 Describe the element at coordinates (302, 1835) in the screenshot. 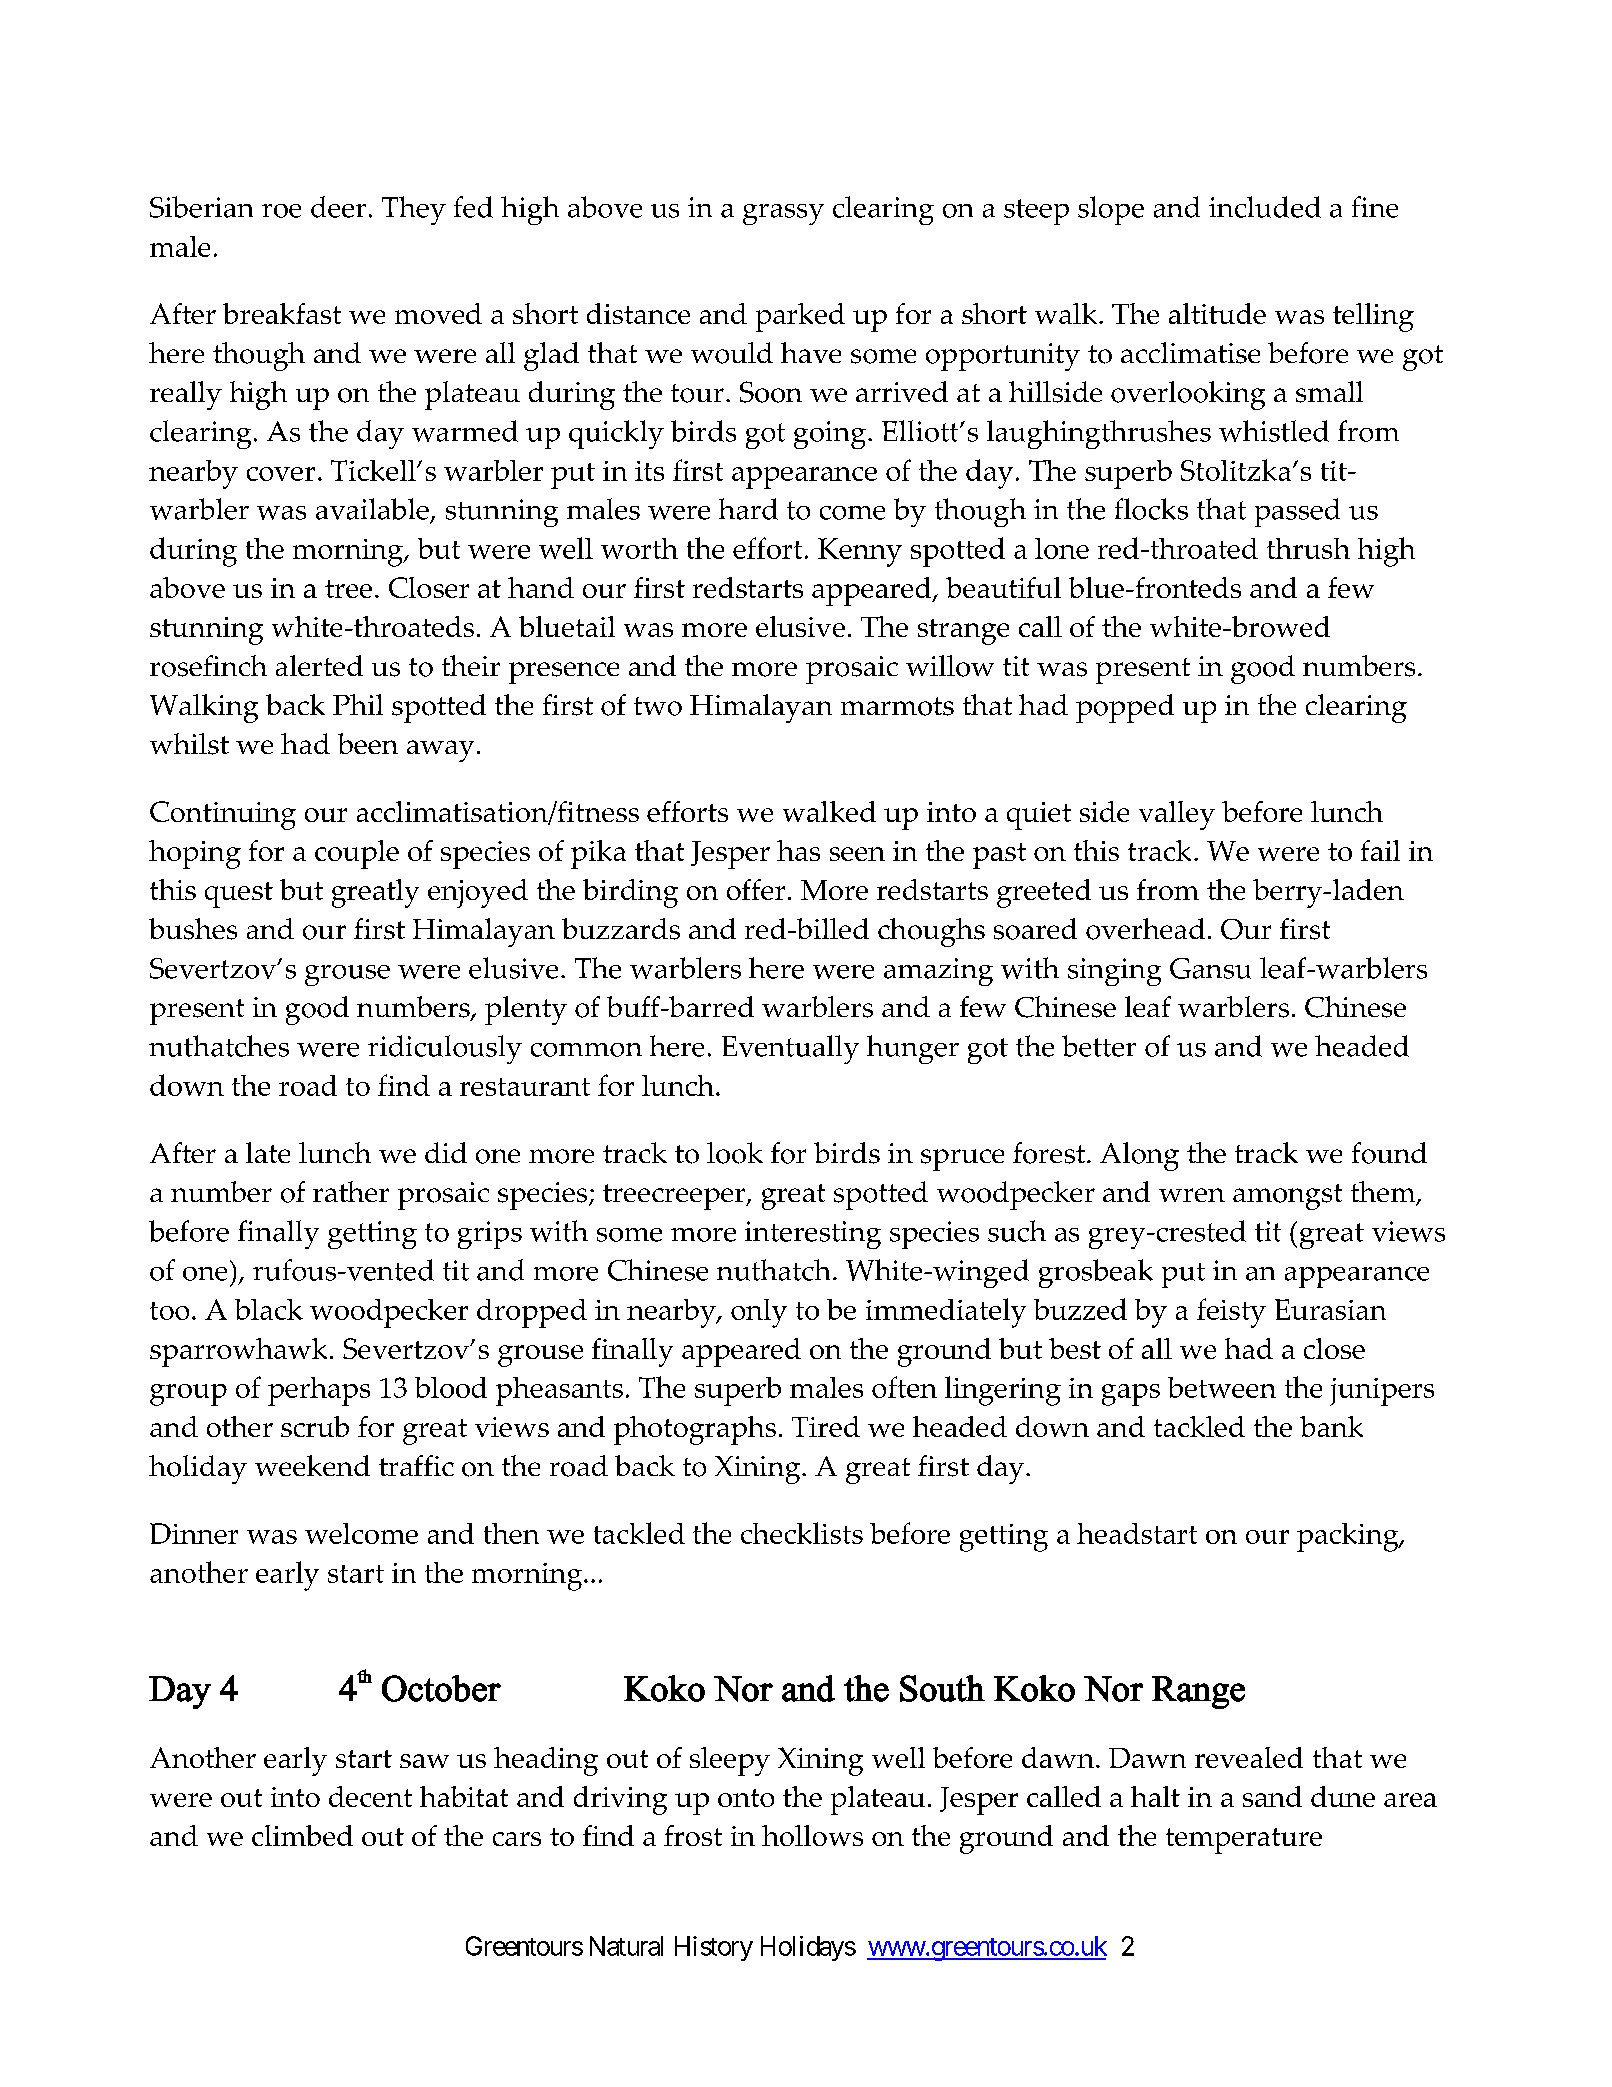

I see `climbed` at that location.
